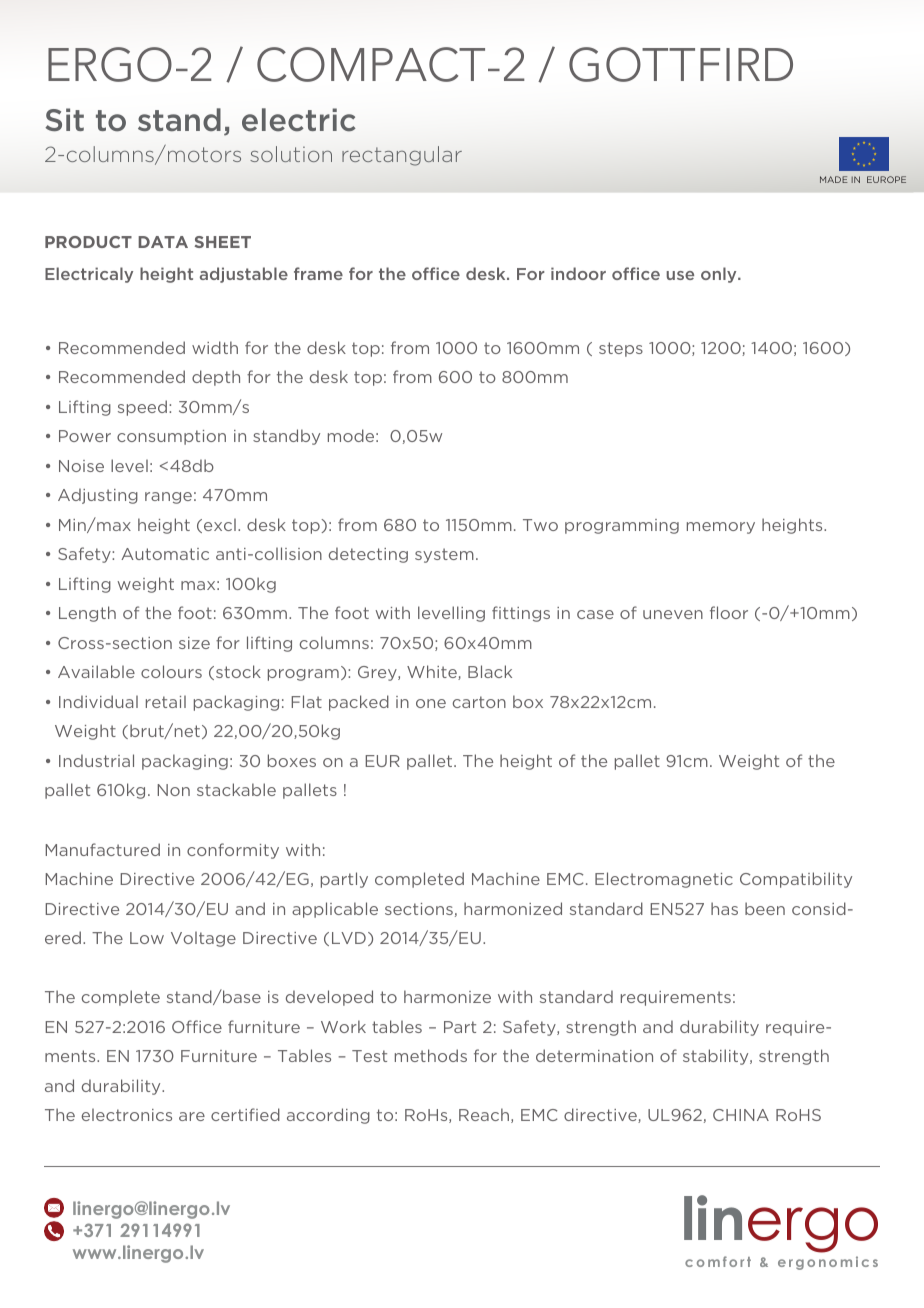 The height and width of the screenshot is (1308, 924). What do you see at coordinates (479, 702) in the screenshot?
I see `carton` at bounding box center [479, 702].
